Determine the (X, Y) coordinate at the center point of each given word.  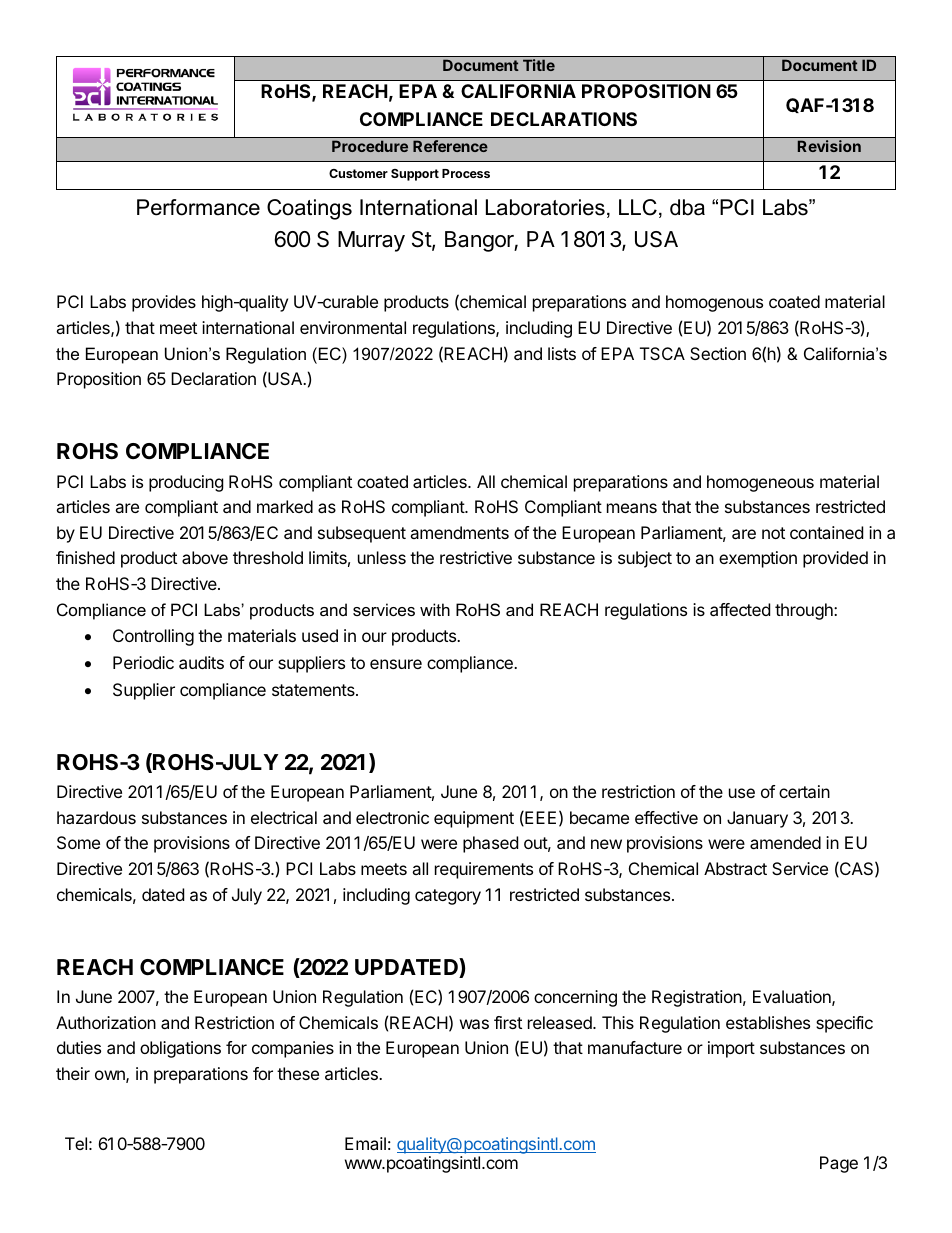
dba (687, 207)
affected (740, 609)
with (435, 609)
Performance (198, 207)
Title (539, 65)
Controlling (153, 637)
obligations (180, 1049)
